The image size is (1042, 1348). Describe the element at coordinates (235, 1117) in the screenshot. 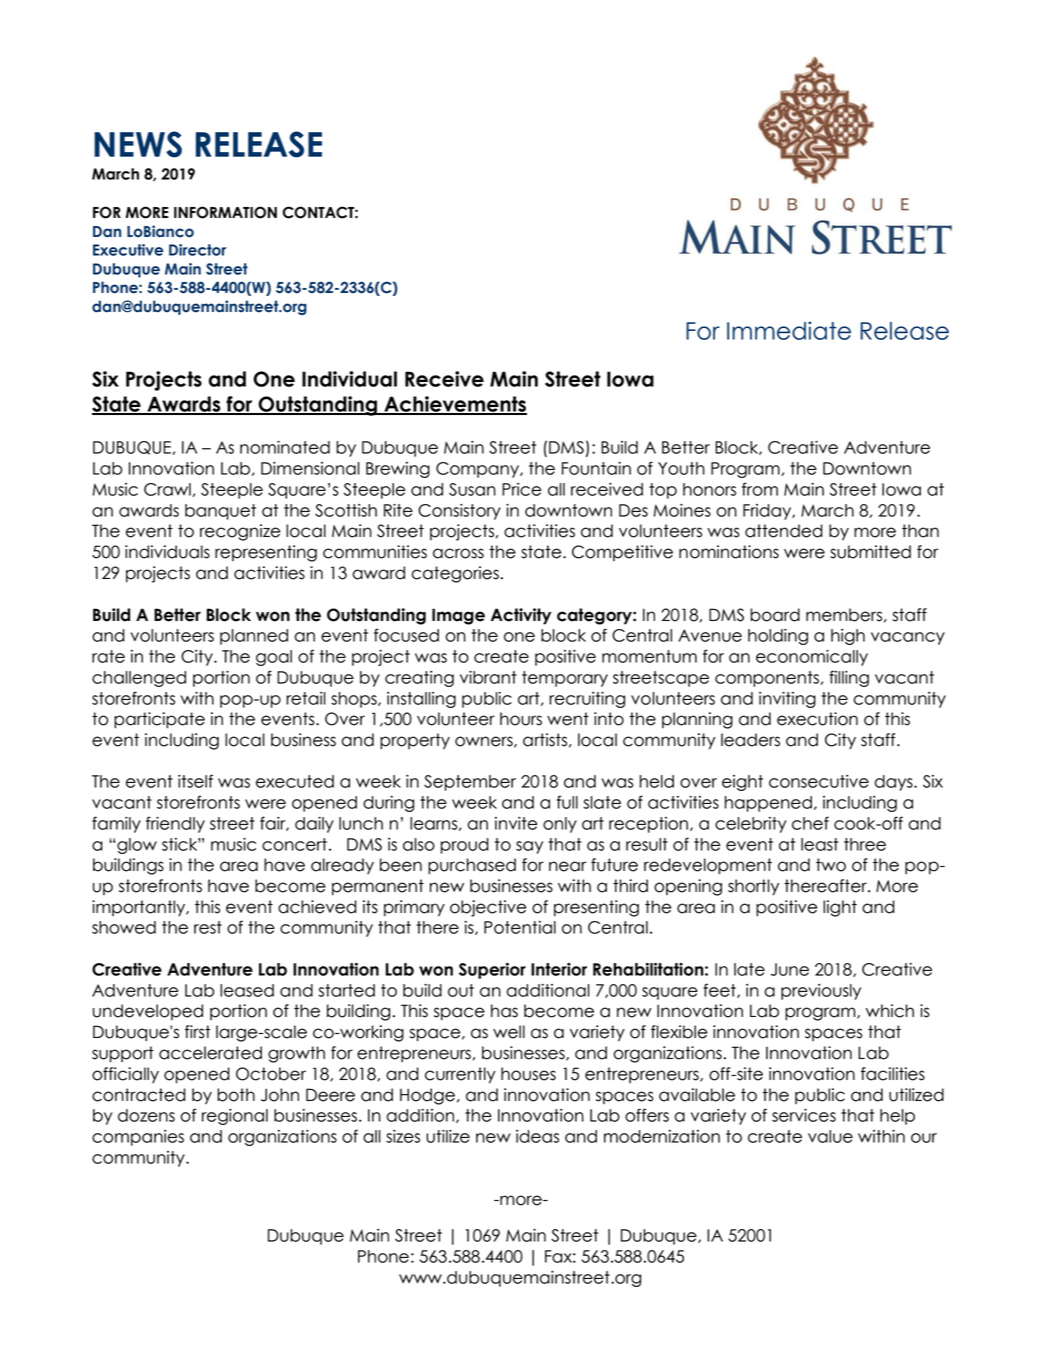

I see `regional` at that location.
